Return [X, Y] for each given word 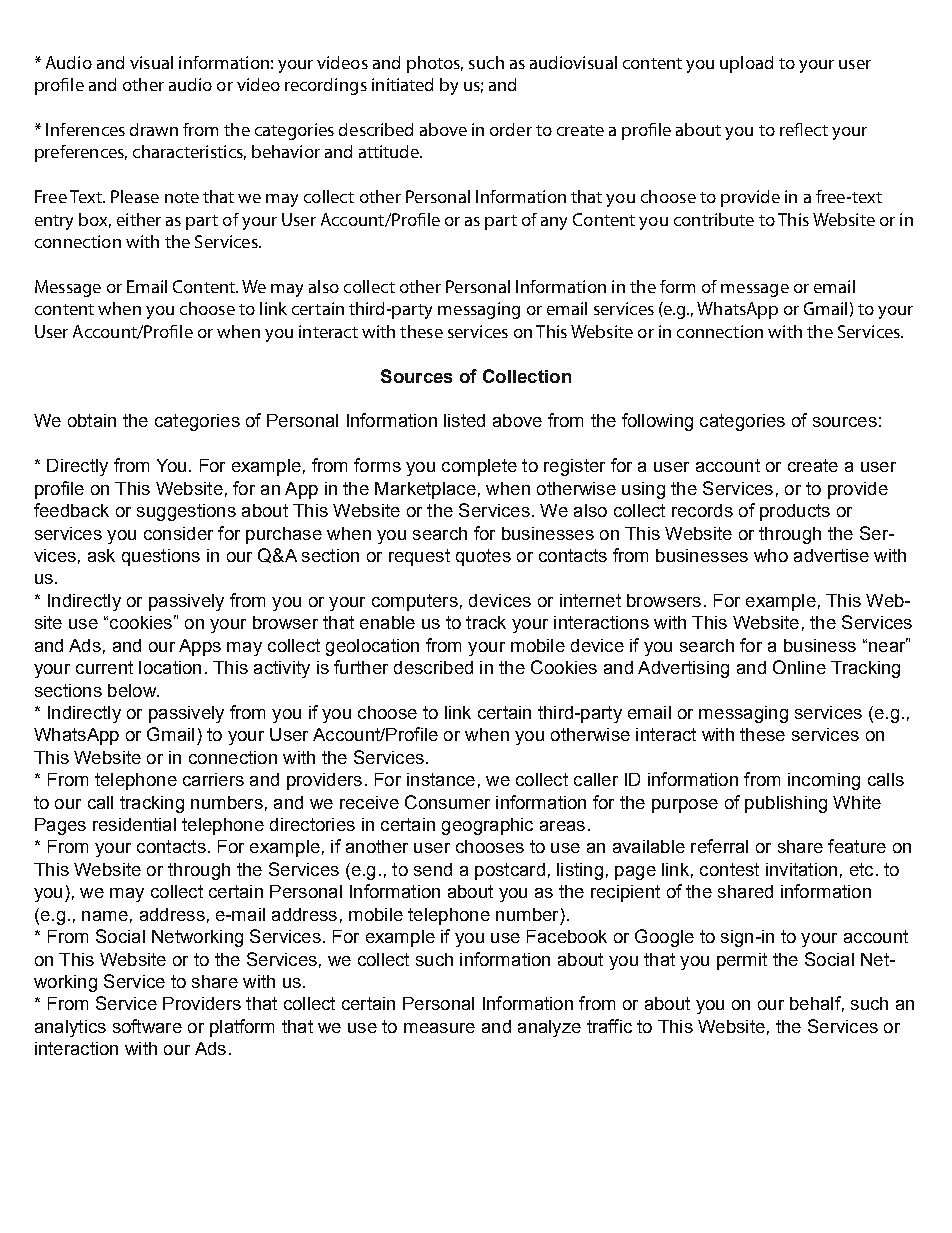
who [771, 555]
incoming [824, 781]
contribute [714, 219]
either [139, 219]
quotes [483, 557]
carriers [213, 779]
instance [441, 779]
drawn [154, 129]
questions [161, 557]
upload [746, 64]
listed [464, 420]
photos [435, 64]
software [147, 1026]
